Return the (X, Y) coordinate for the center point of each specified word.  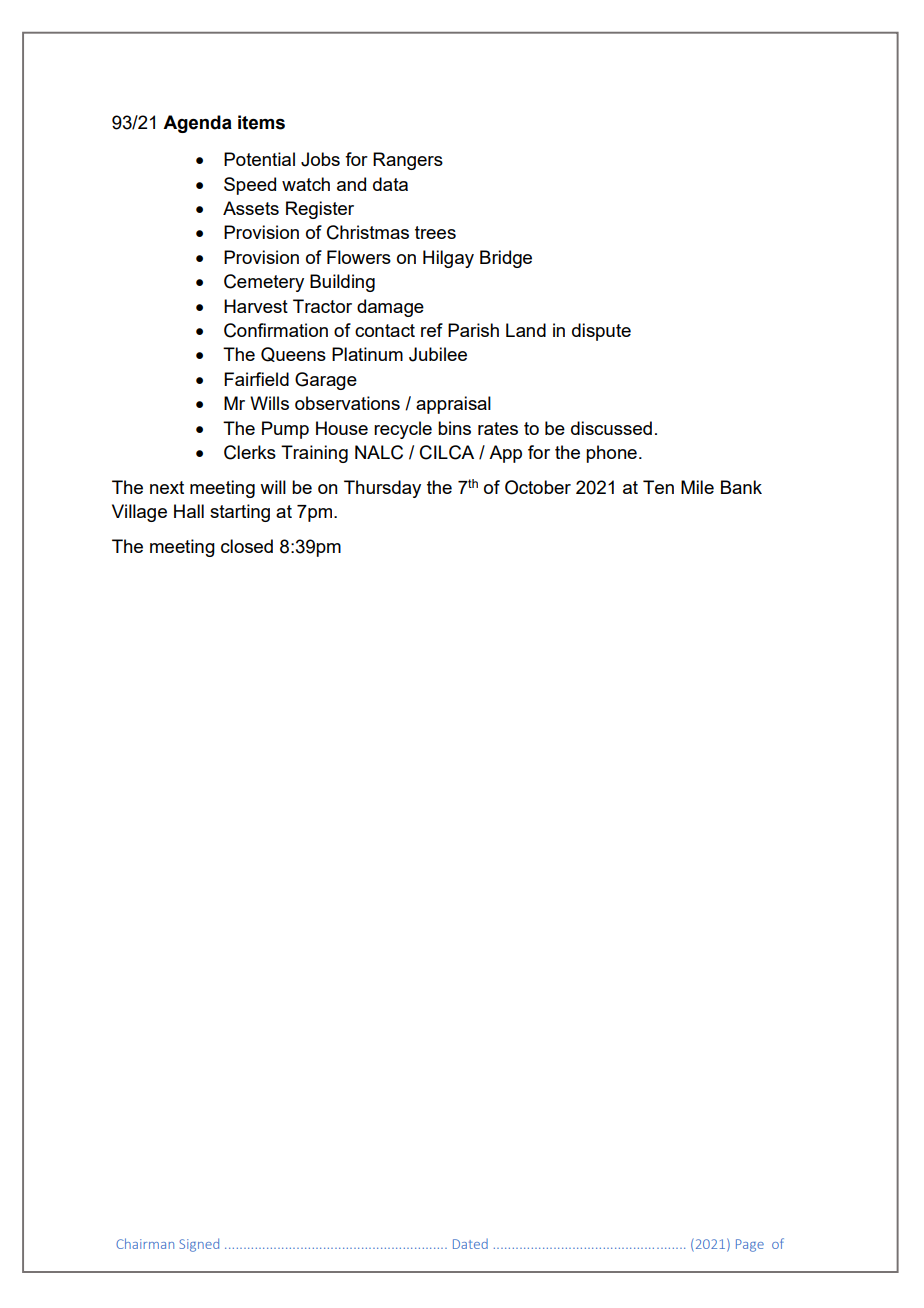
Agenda (197, 124)
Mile (697, 487)
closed (247, 546)
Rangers (408, 161)
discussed (611, 428)
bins (454, 428)
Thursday (382, 489)
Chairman (145, 1243)
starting (240, 513)
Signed (199, 1245)
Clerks (250, 452)
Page (750, 1245)
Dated (470, 1244)
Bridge (506, 259)
